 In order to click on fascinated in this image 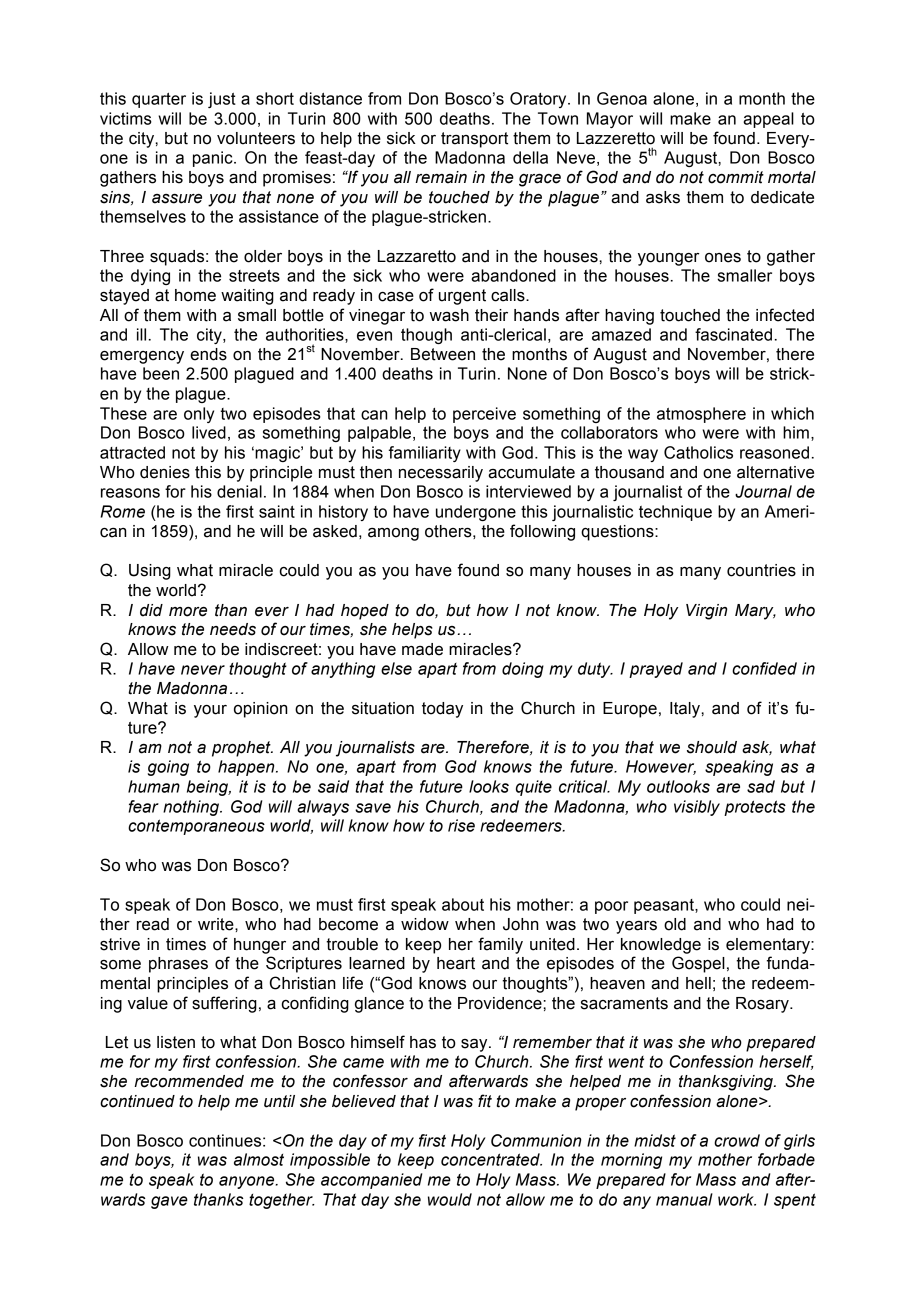, I will do `click(733, 334)`.
